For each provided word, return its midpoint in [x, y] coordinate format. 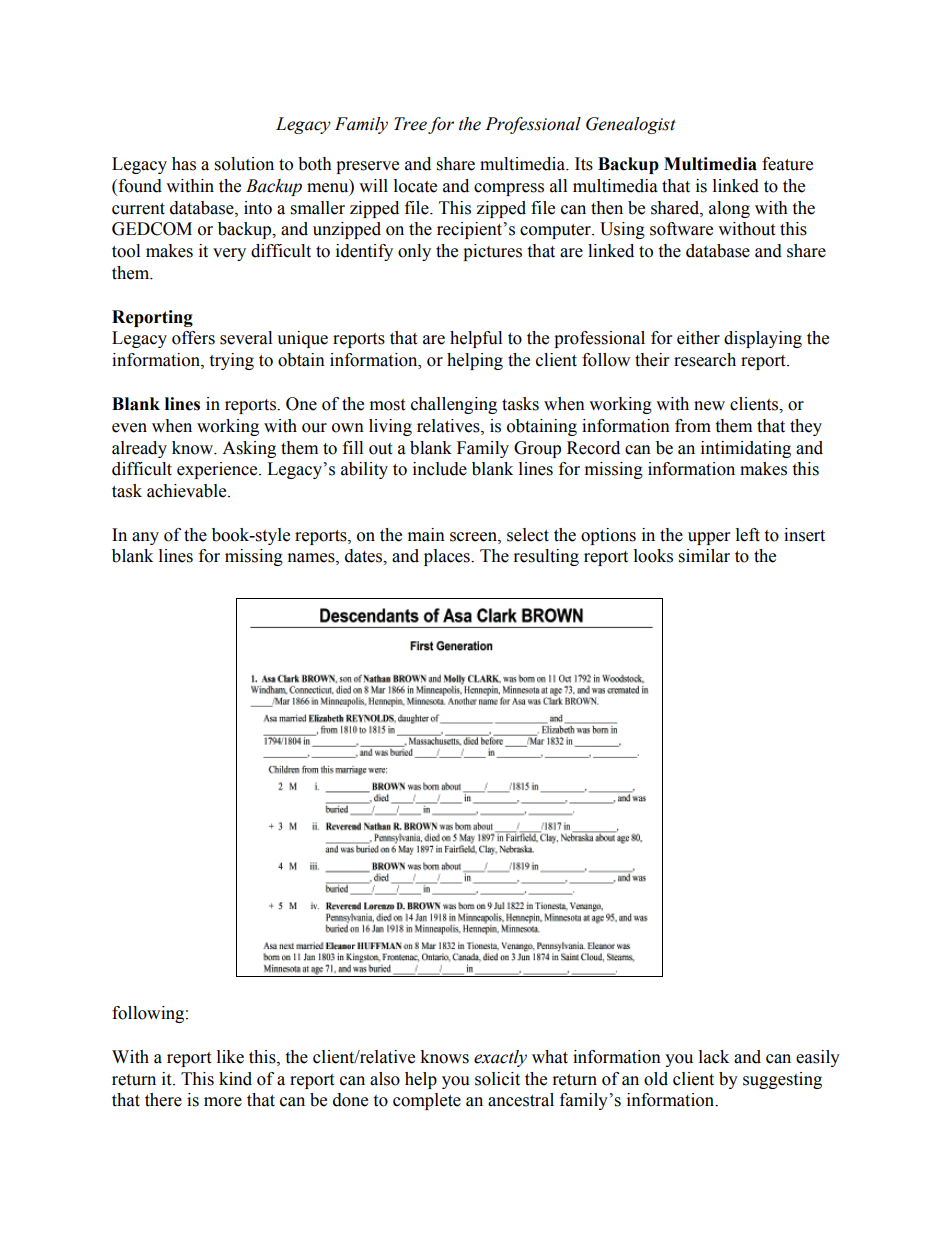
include [440, 469]
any [145, 538]
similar [704, 556]
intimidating [746, 449]
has [184, 164]
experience [218, 470]
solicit [497, 1079]
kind [235, 1079]
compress [509, 189]
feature [787, 164]
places [448, 557]
